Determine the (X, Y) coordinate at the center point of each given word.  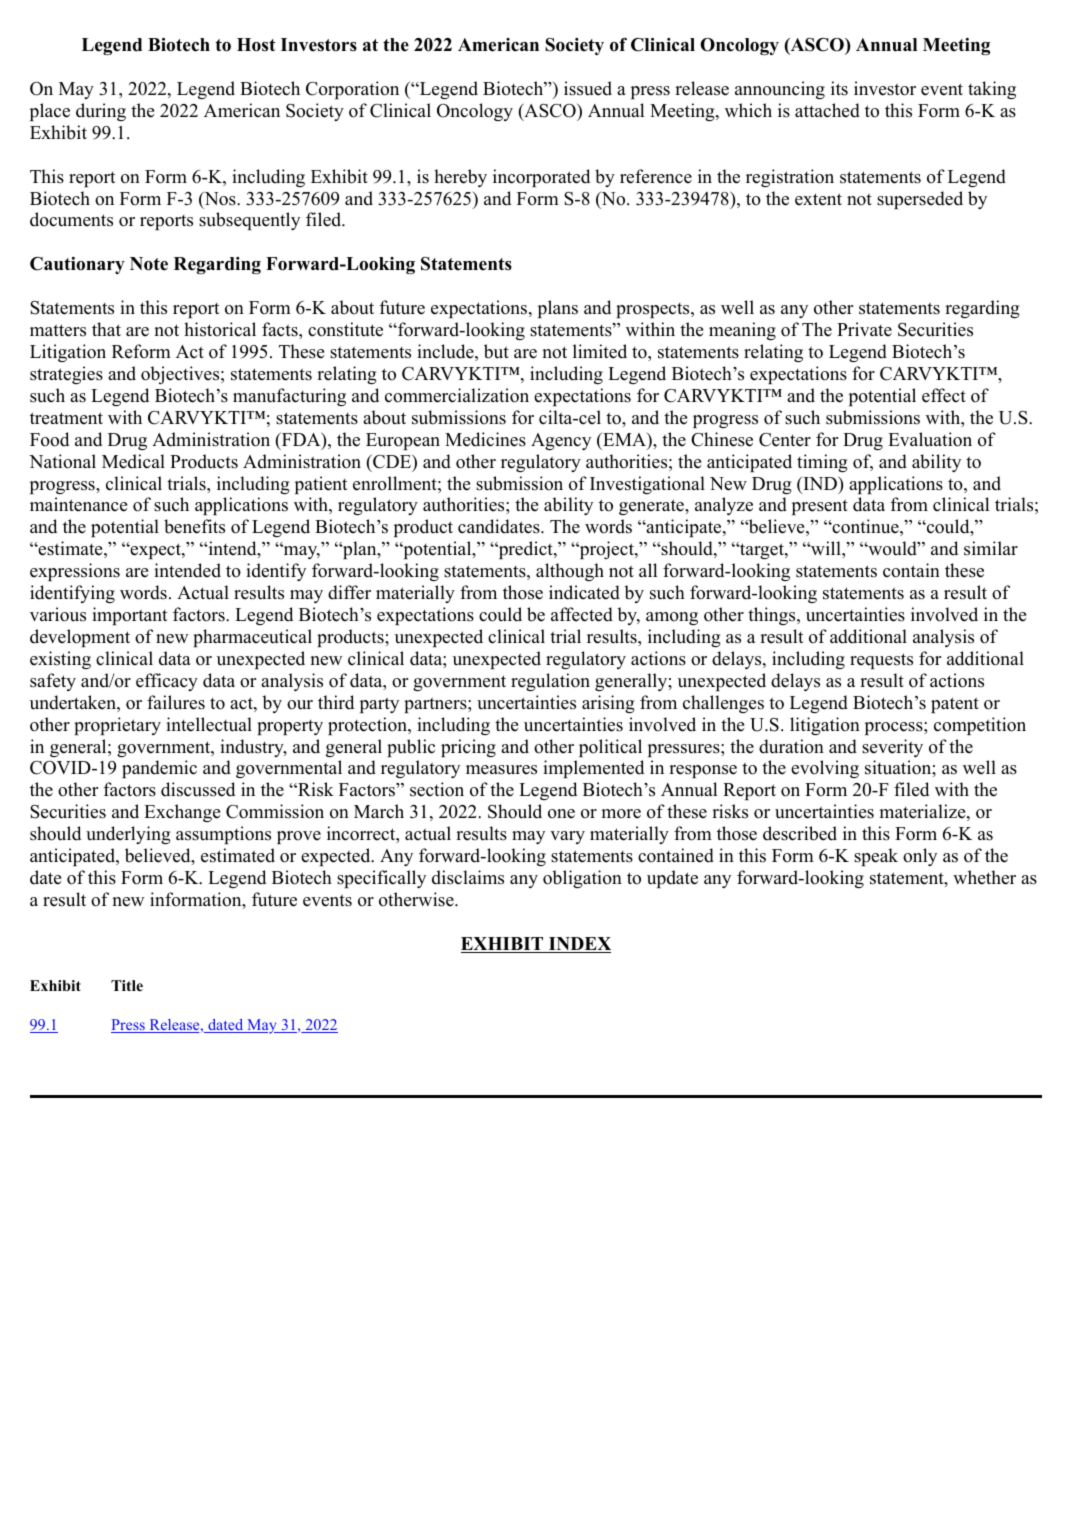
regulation (550, 682)
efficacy (167, 682)
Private (864, 329)
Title (127, 985)
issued (588, 88)
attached (827, 110)
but (496, 351)
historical (220, 329)
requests (881, 661)
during (101, 112)
